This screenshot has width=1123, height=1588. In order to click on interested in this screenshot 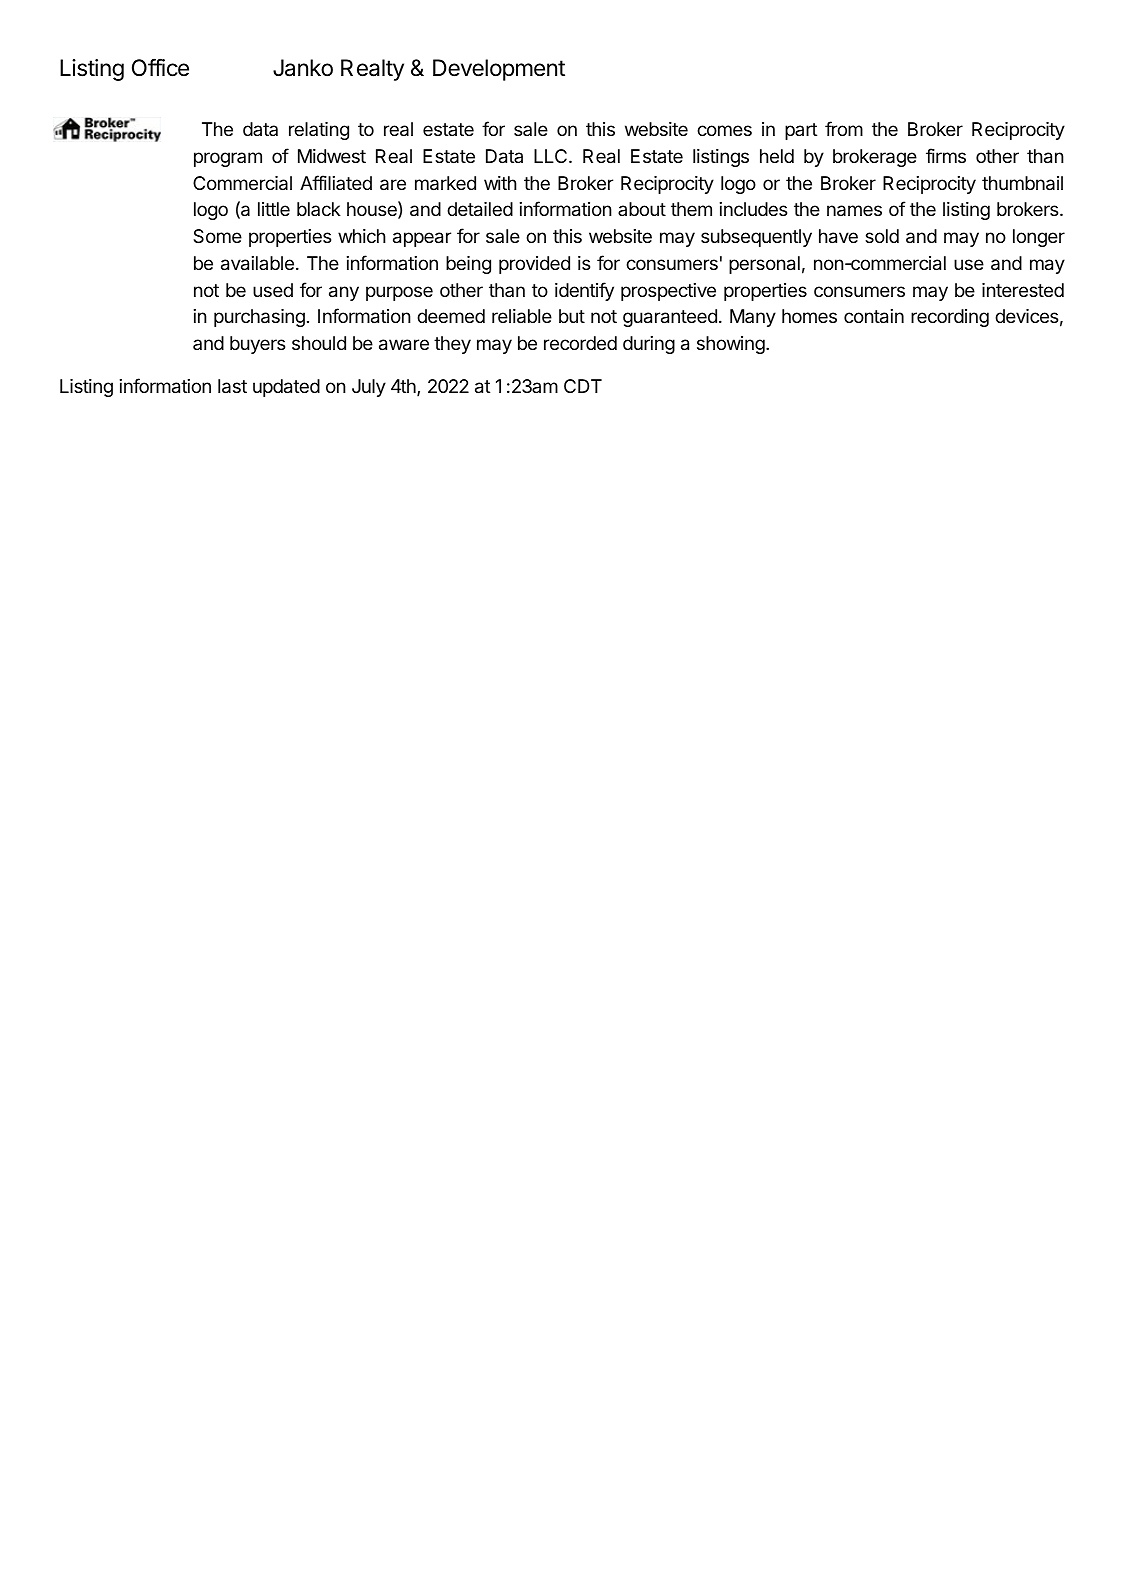, I will do `click(1023, 290)`.
